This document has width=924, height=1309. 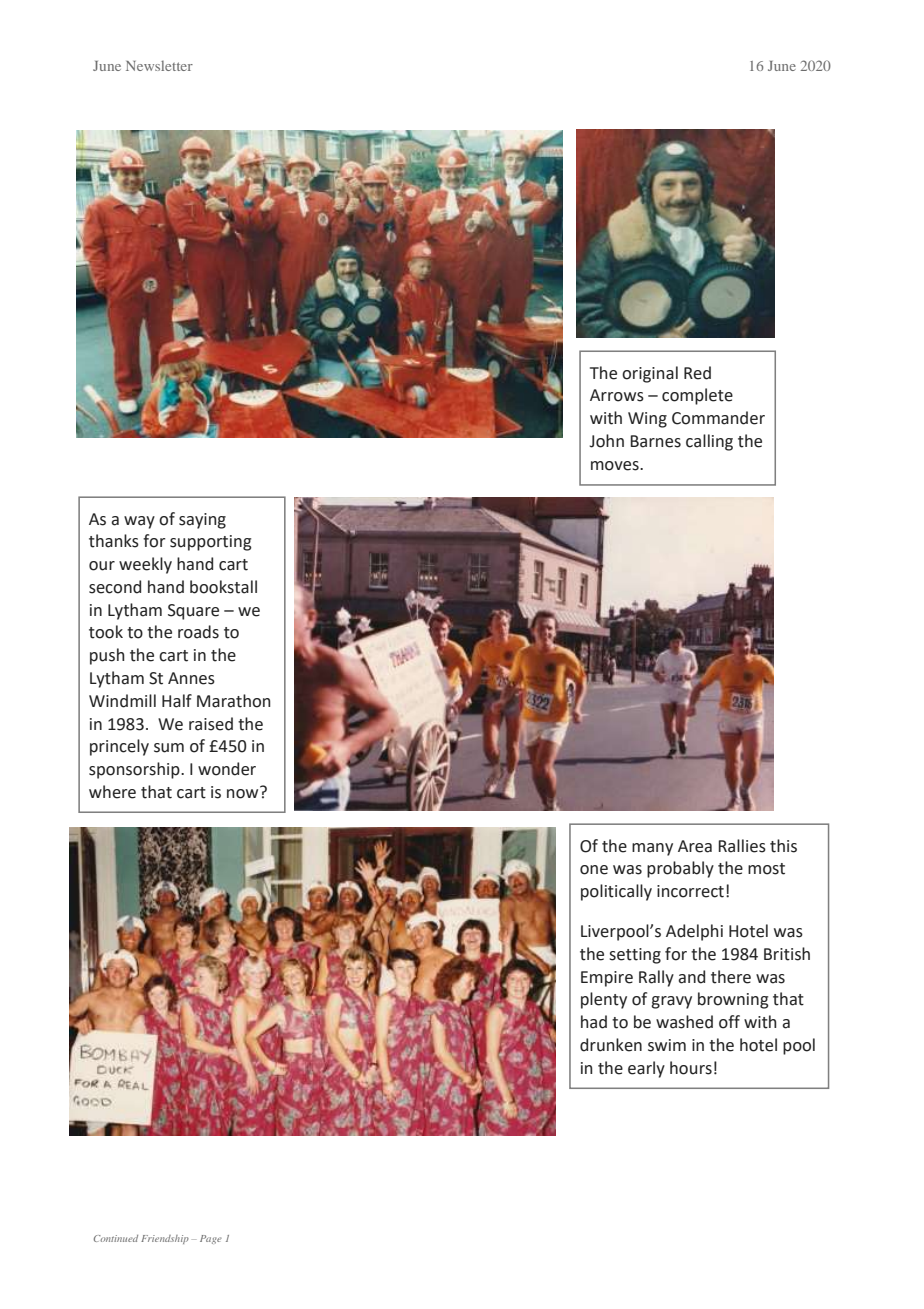 What do you see at coordinates (202, 521) in the document?
I see `saying` at bounding box center [202, 521].
